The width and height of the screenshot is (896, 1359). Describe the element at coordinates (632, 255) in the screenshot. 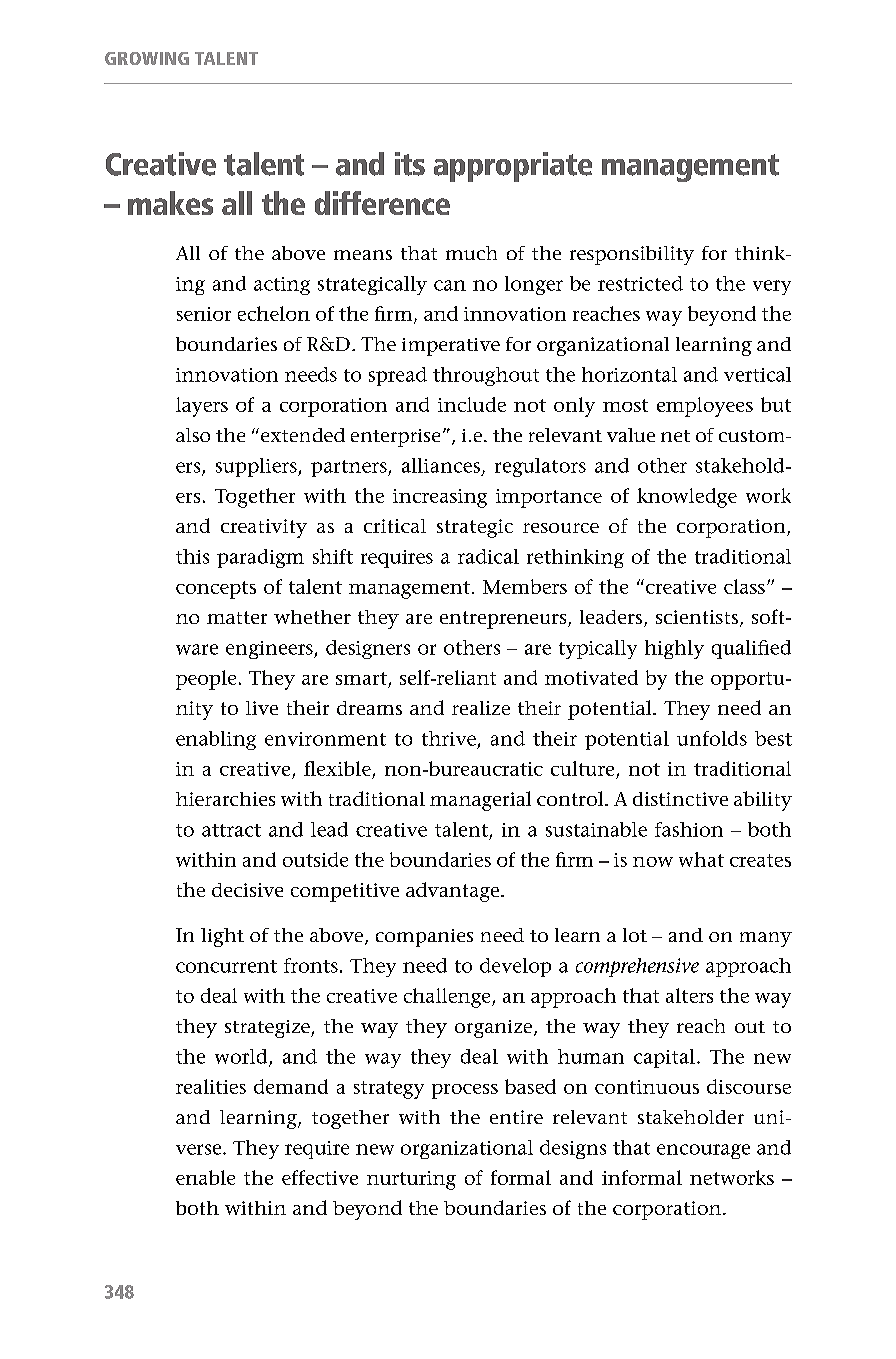

I see `responsibility` at that location.
